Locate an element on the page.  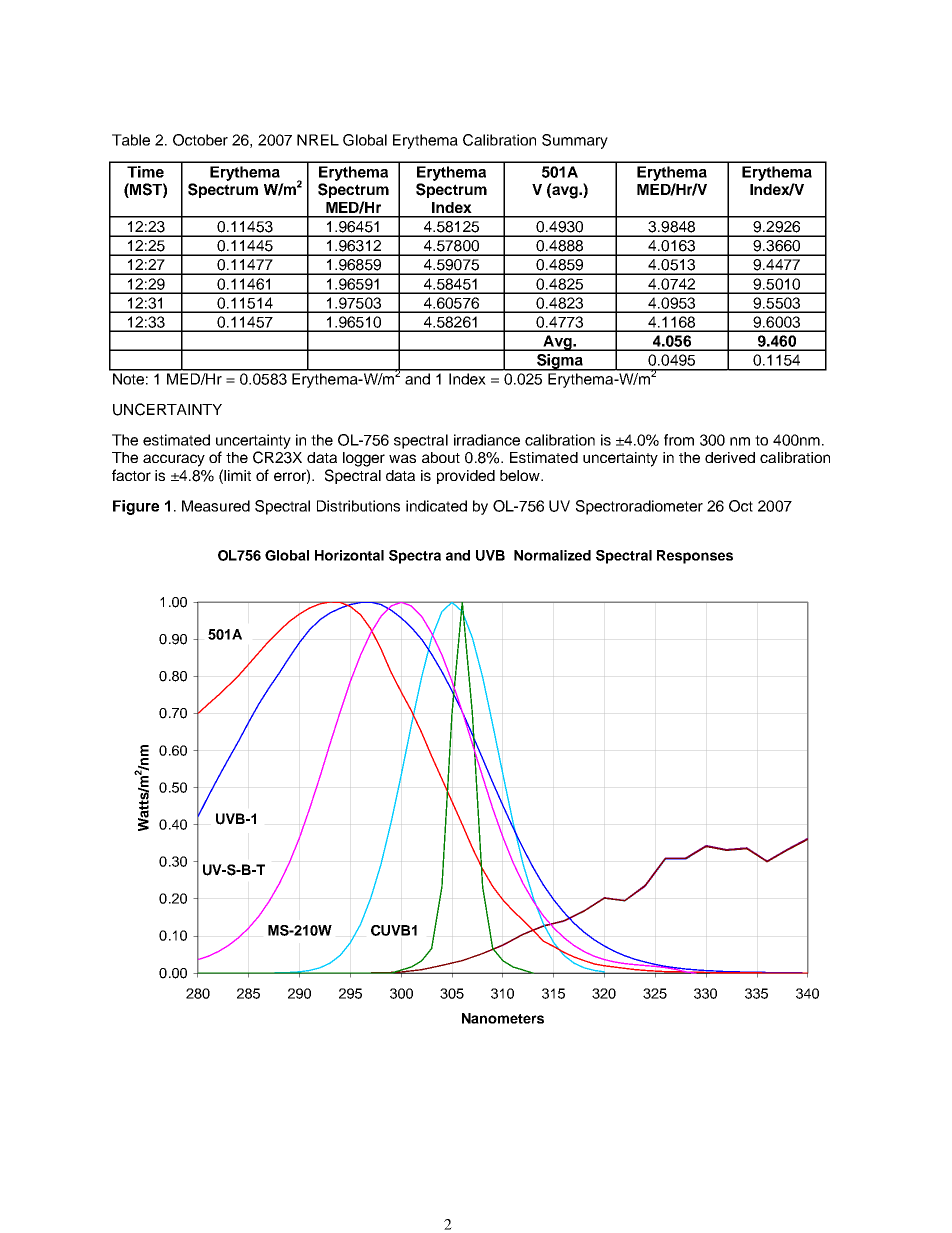
Summary is located at coordinates (575, 141).
